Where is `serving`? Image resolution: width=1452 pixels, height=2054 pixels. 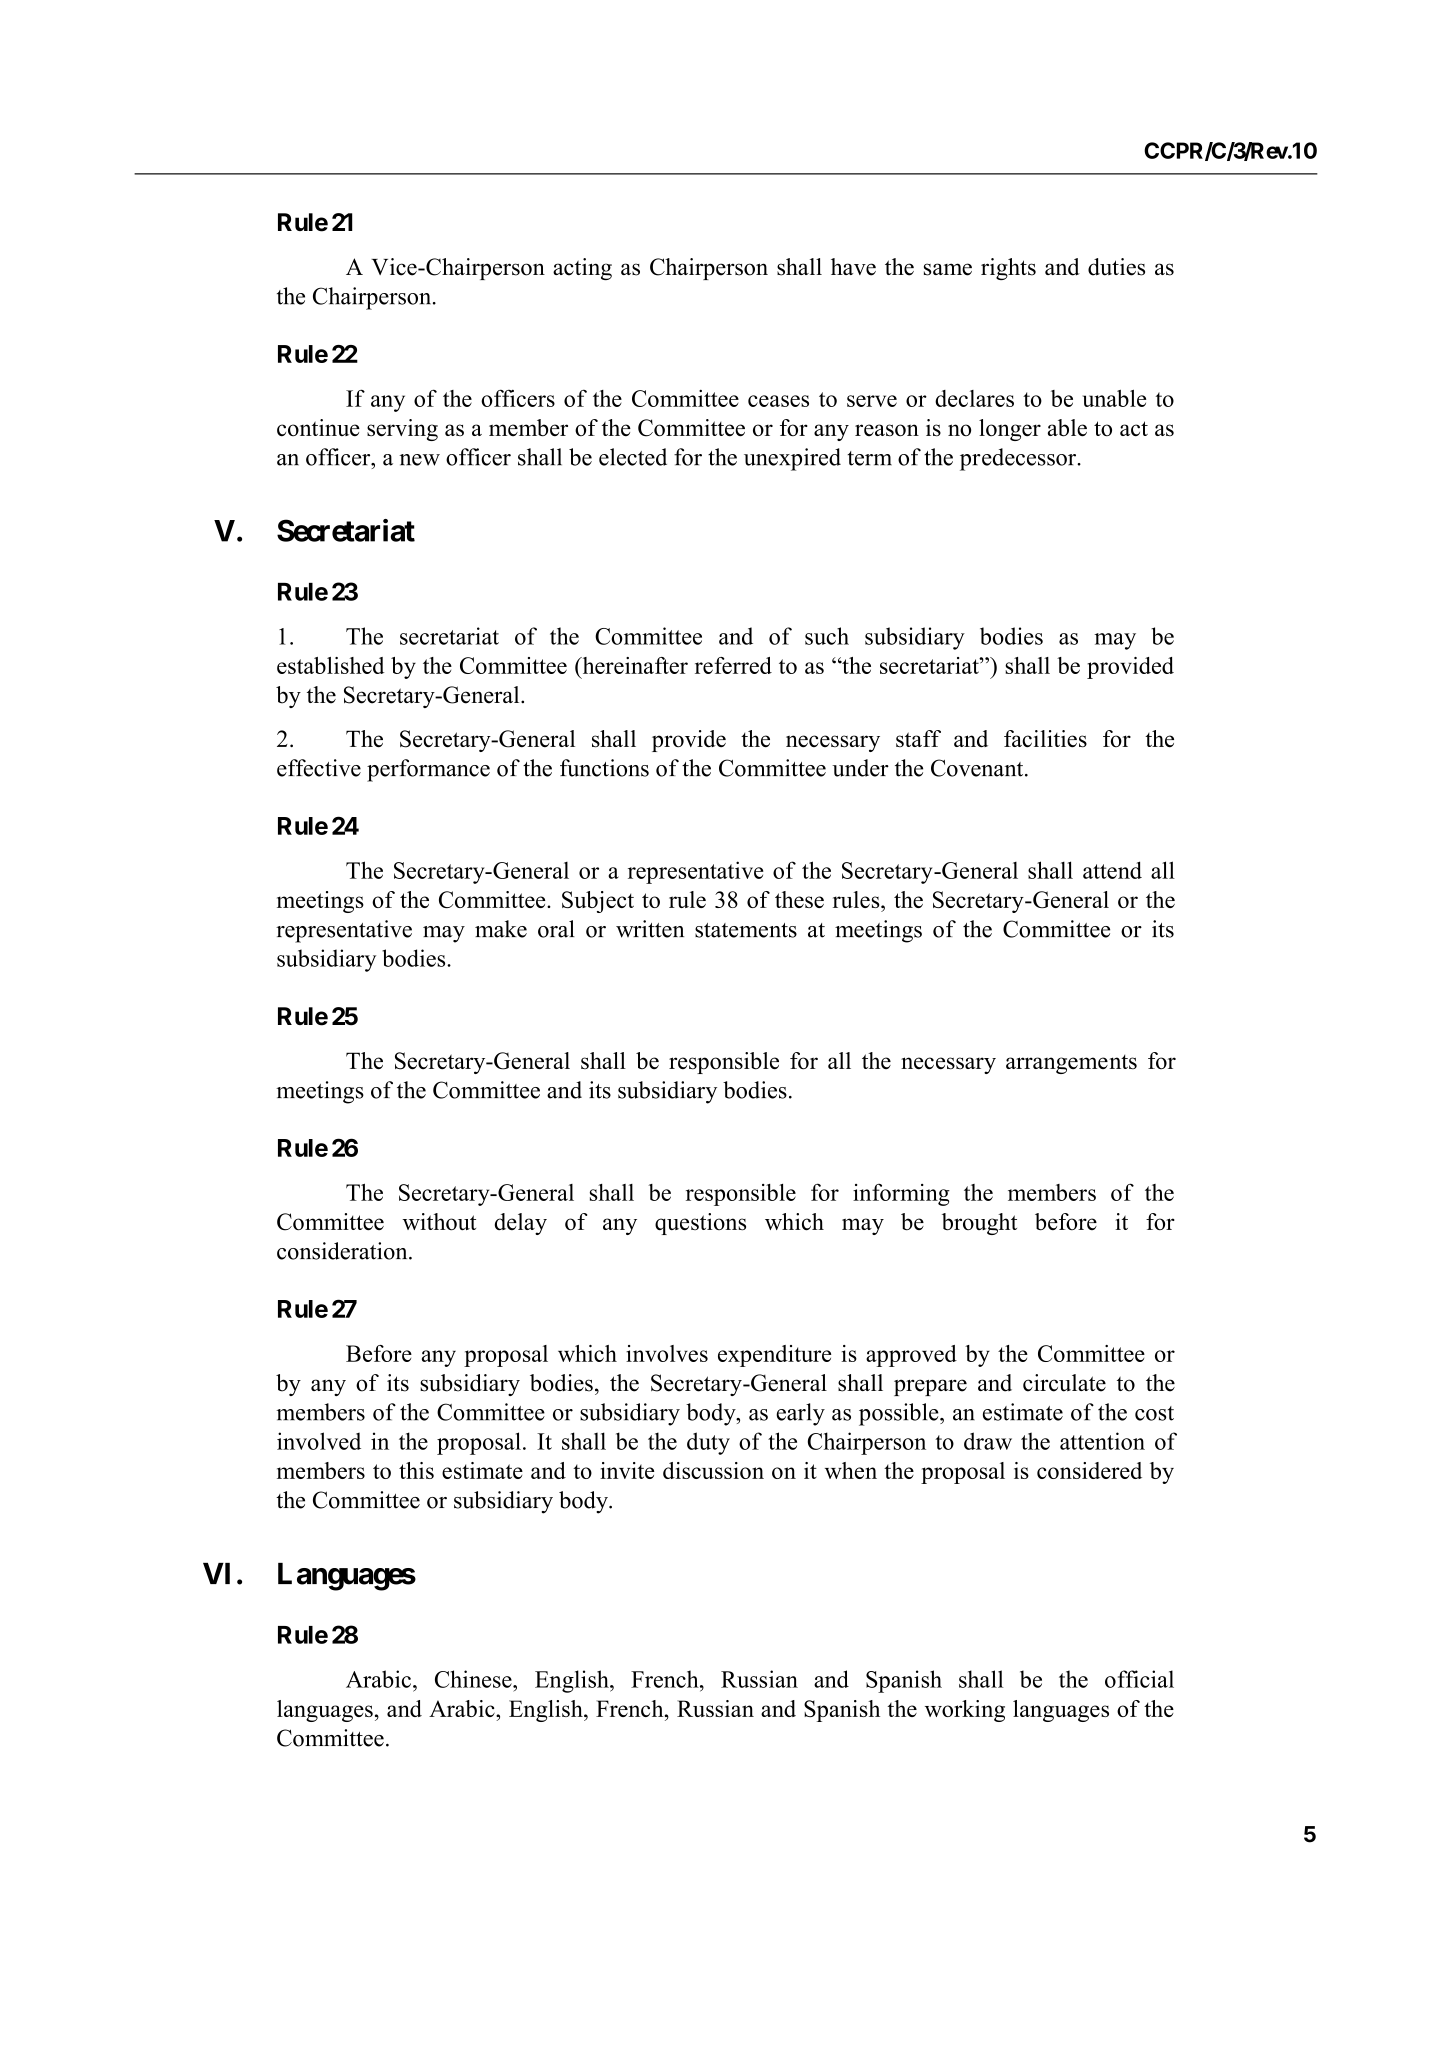
serving is located at coordinates (402, 430).
